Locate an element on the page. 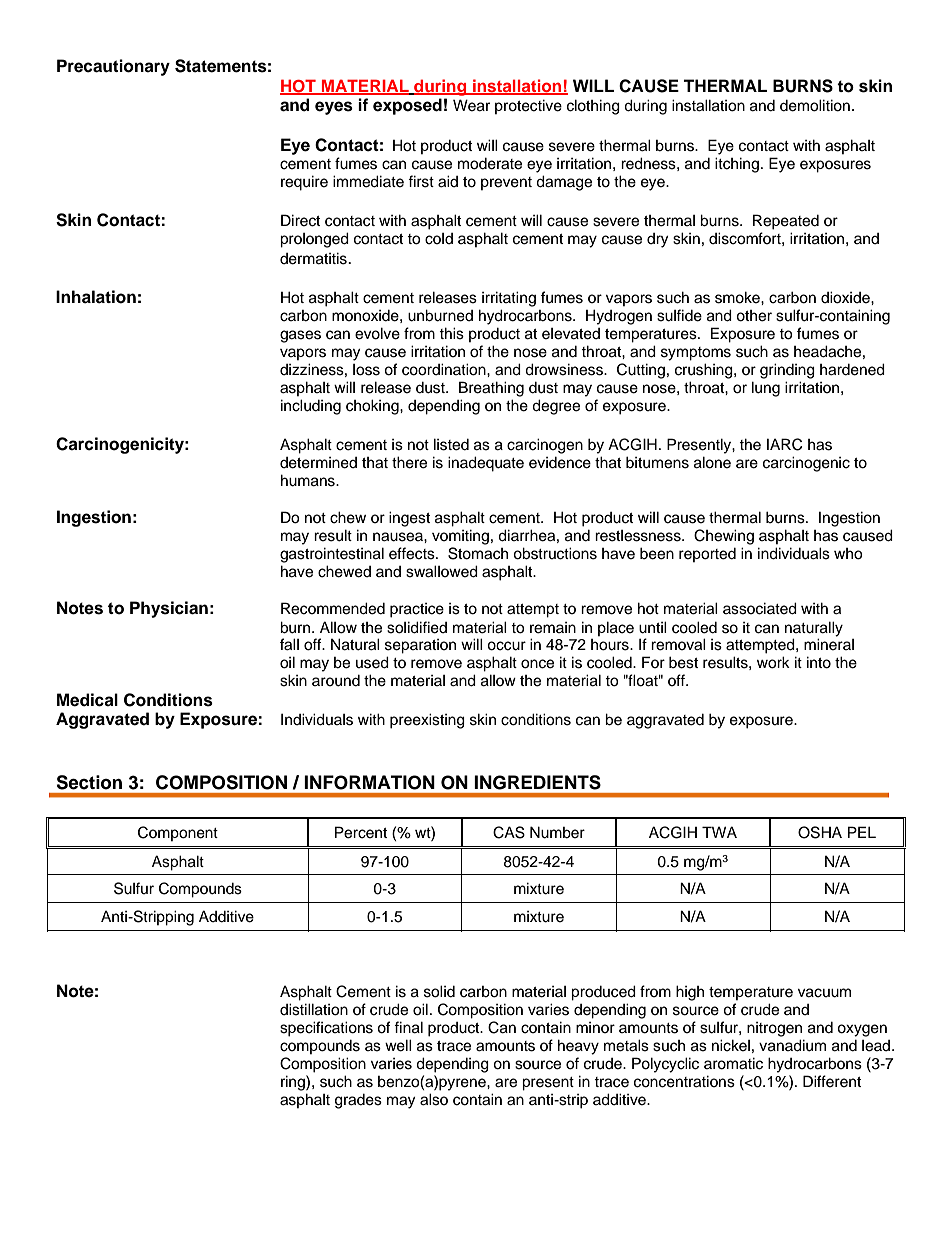 The height and width of the page is (1233, 952). associated is located at coordinates (760, 608).
